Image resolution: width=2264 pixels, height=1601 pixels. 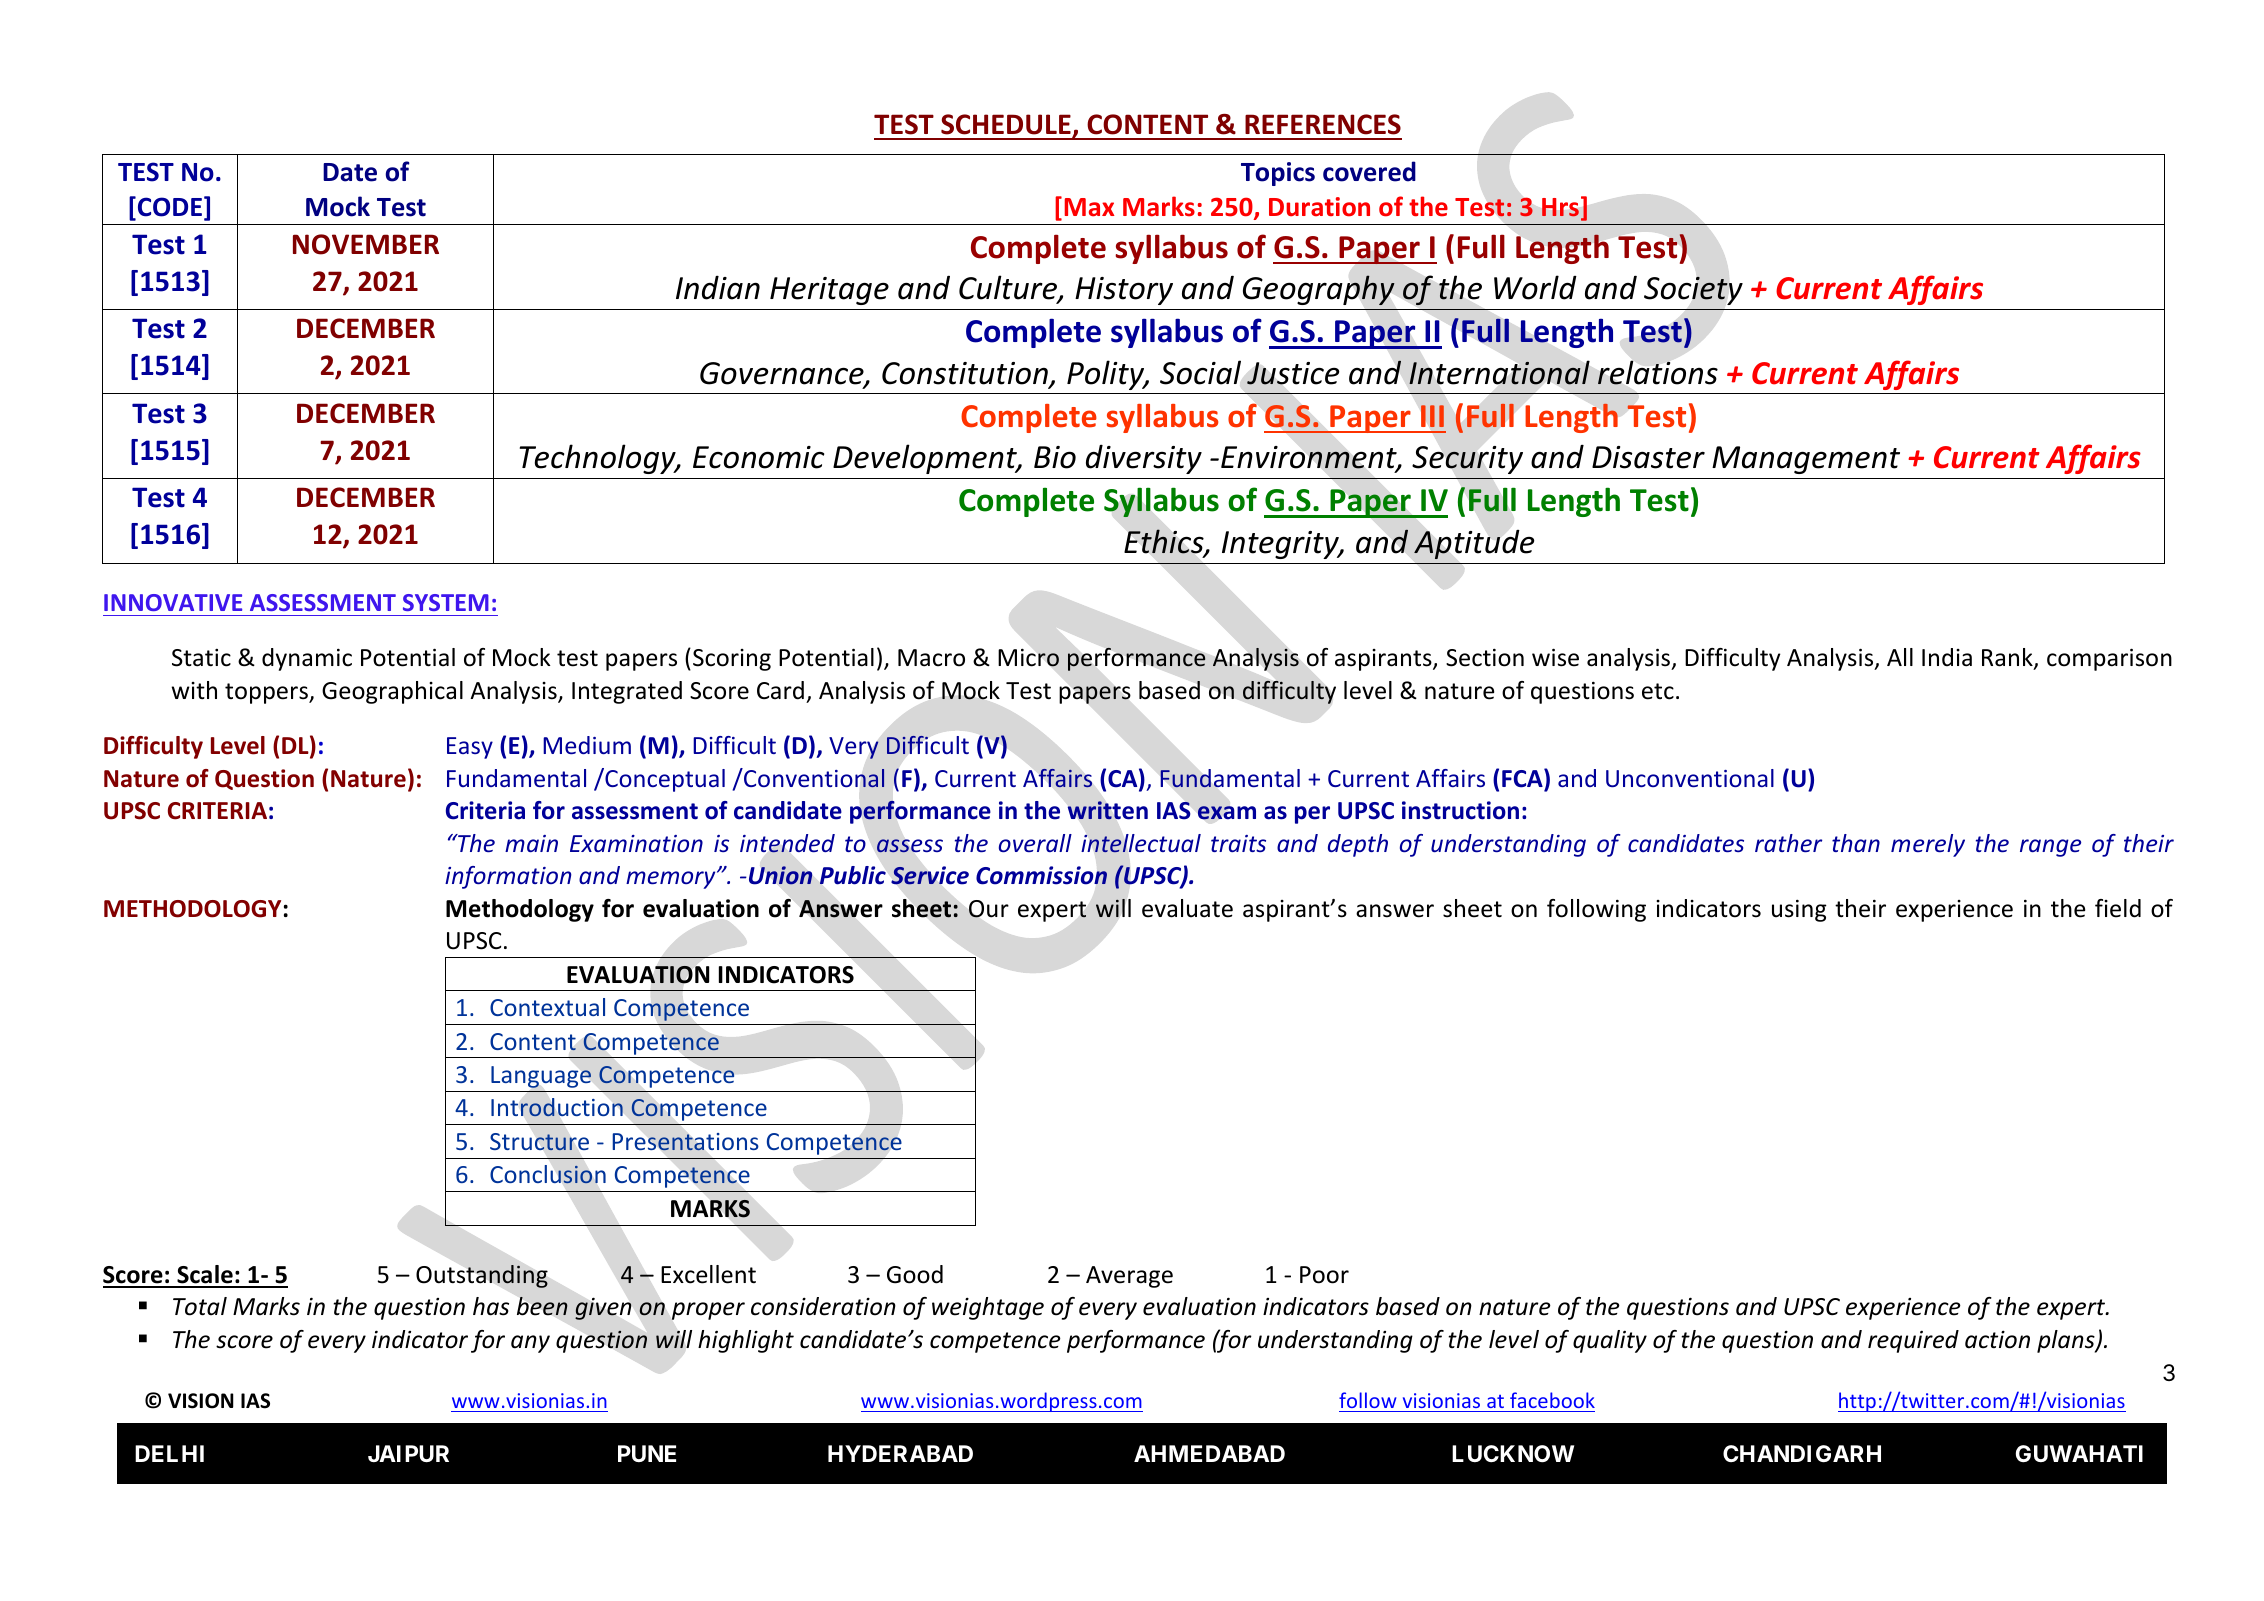 I want to click on written, so click(x=1108, y=810).
